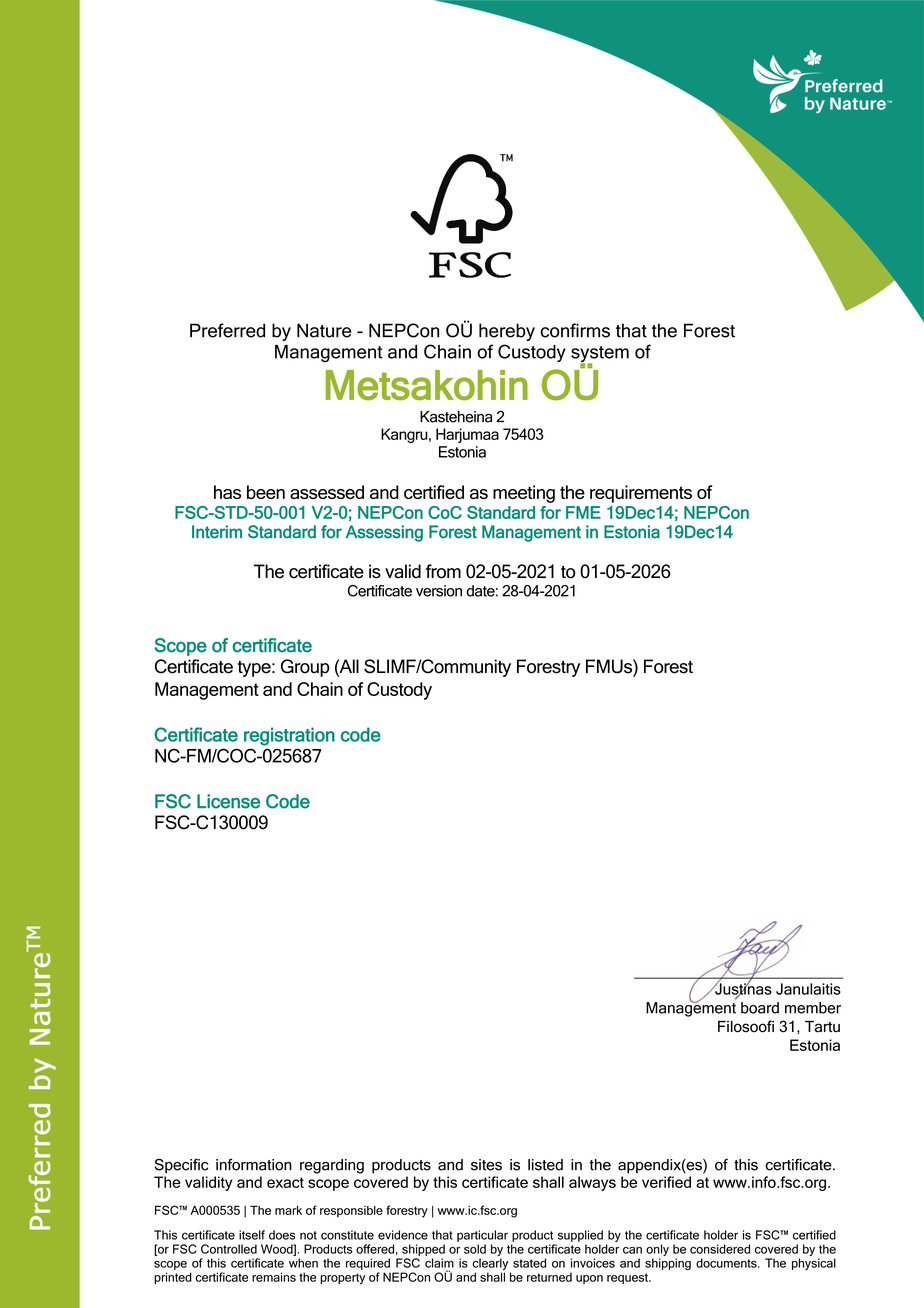 The height and width of the document is (1308, 924). Describe the element at coordinates (760, 1008) in the document. I see `board` at that location.
